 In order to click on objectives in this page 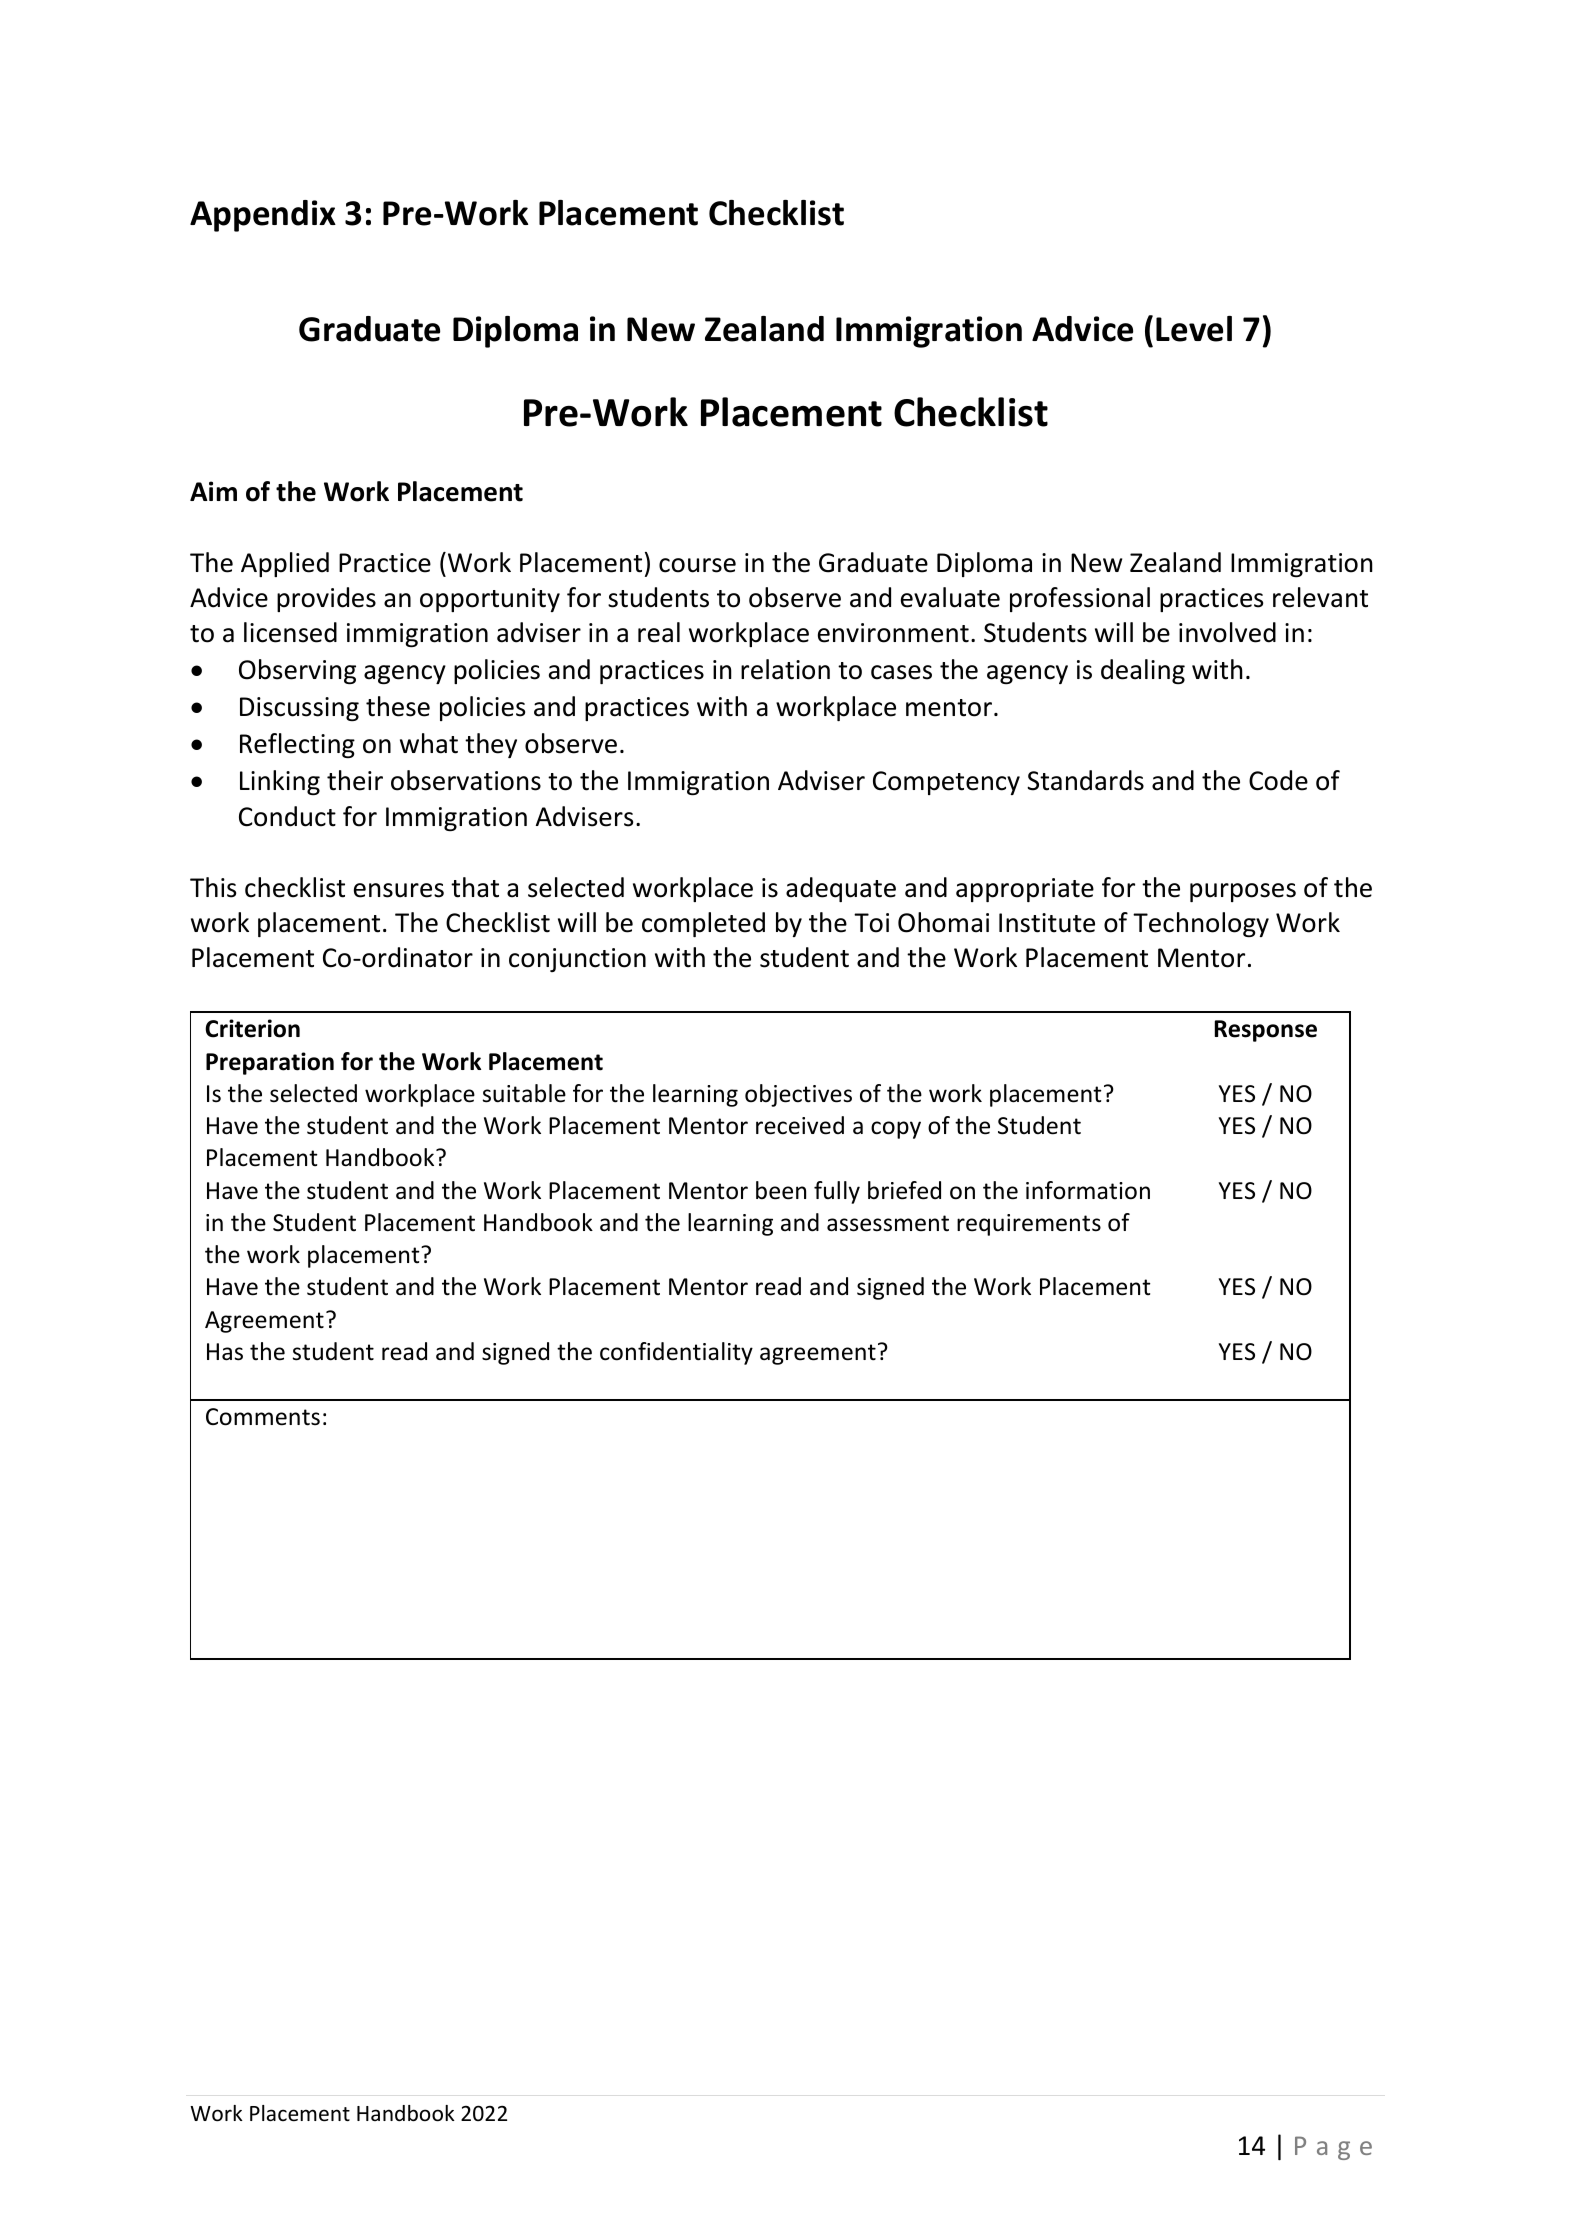, I will do `click(798, 1095)`.
